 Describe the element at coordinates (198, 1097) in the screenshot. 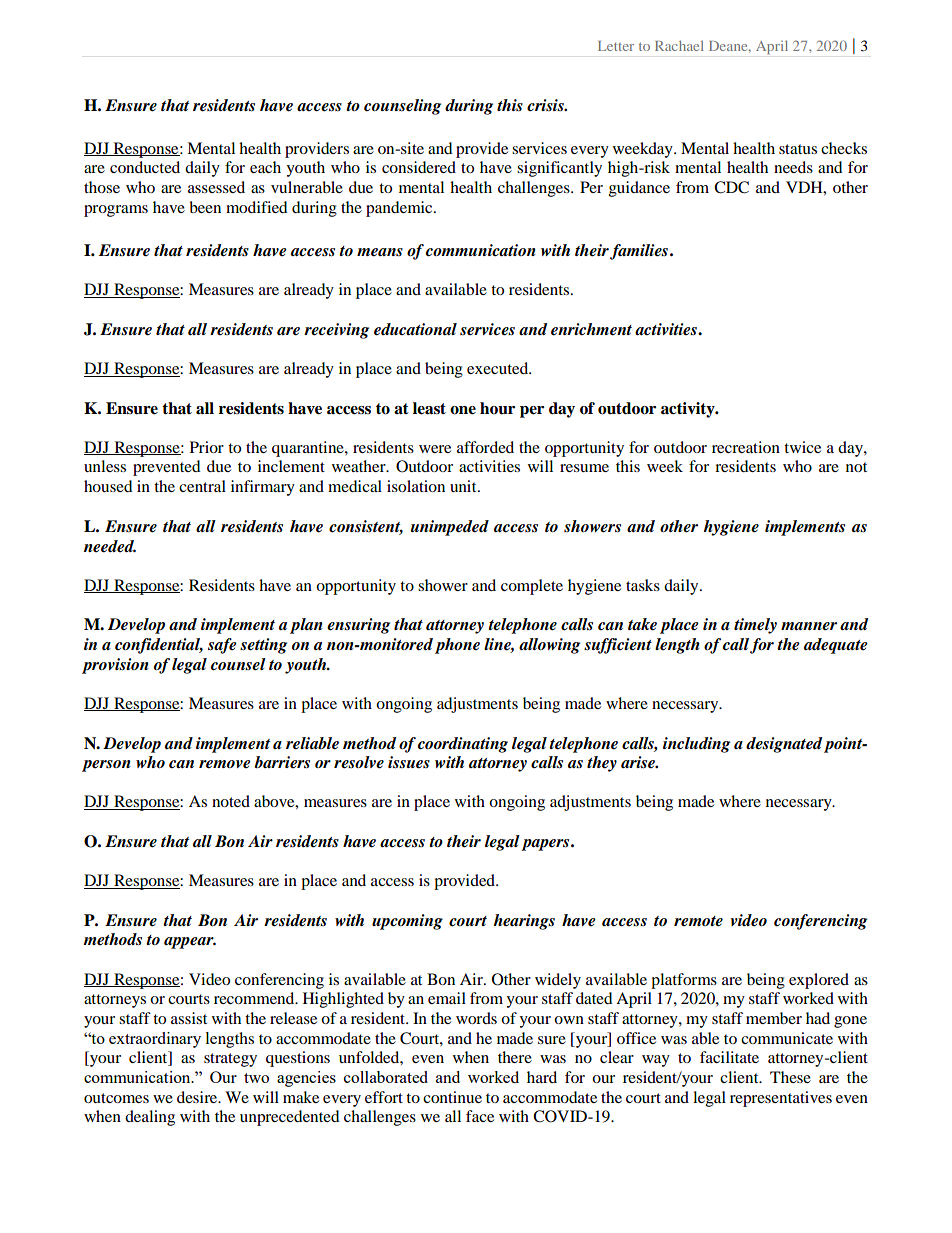

I see `desire` at that location.
